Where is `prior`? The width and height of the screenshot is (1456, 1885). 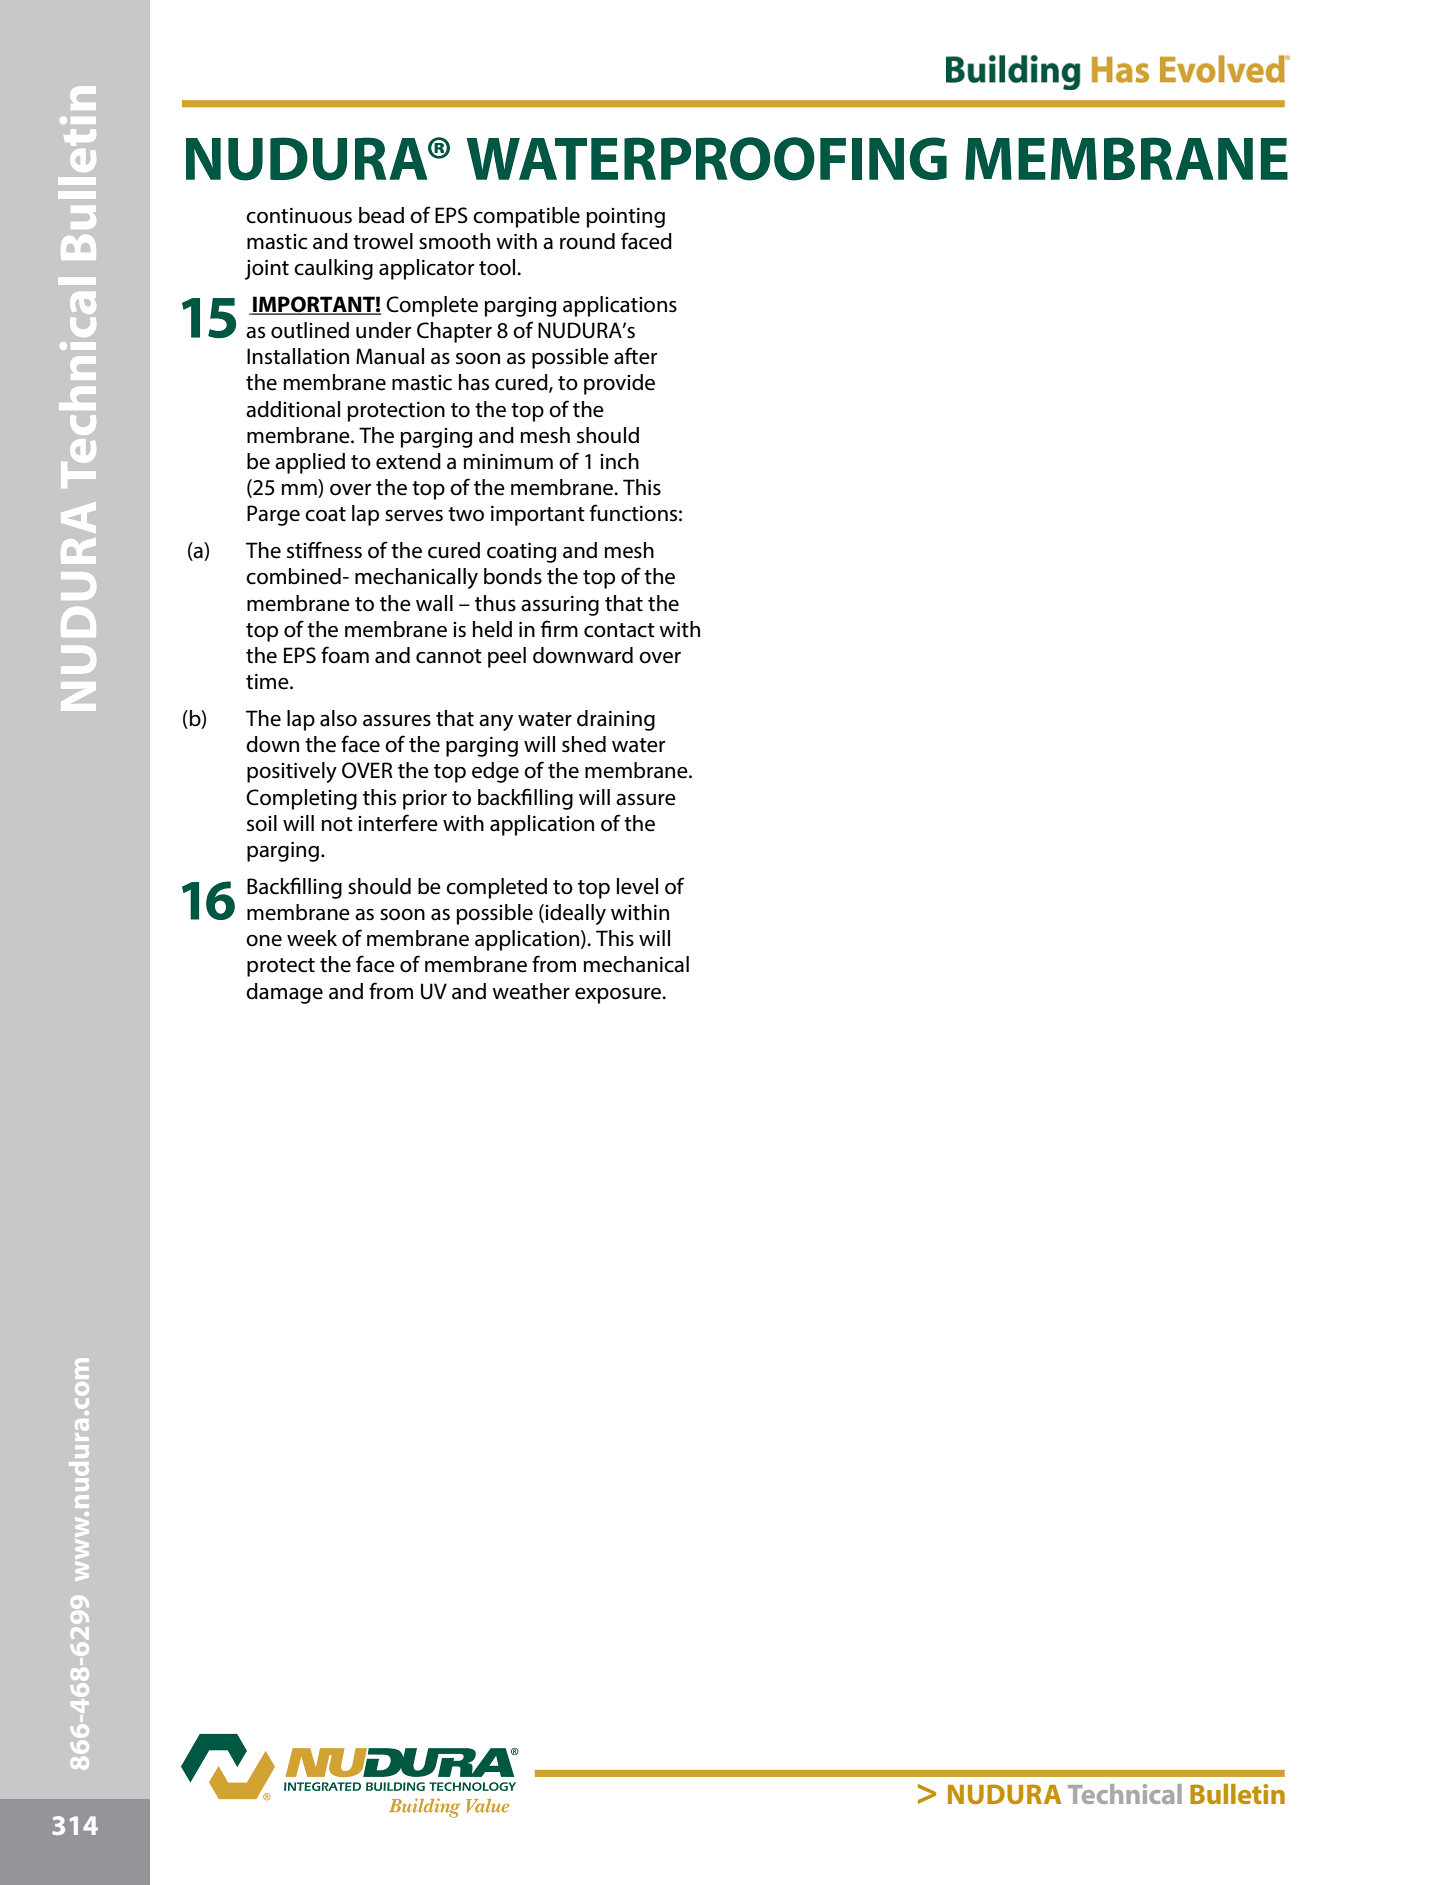 prior is located at coordinates (425, 799).
